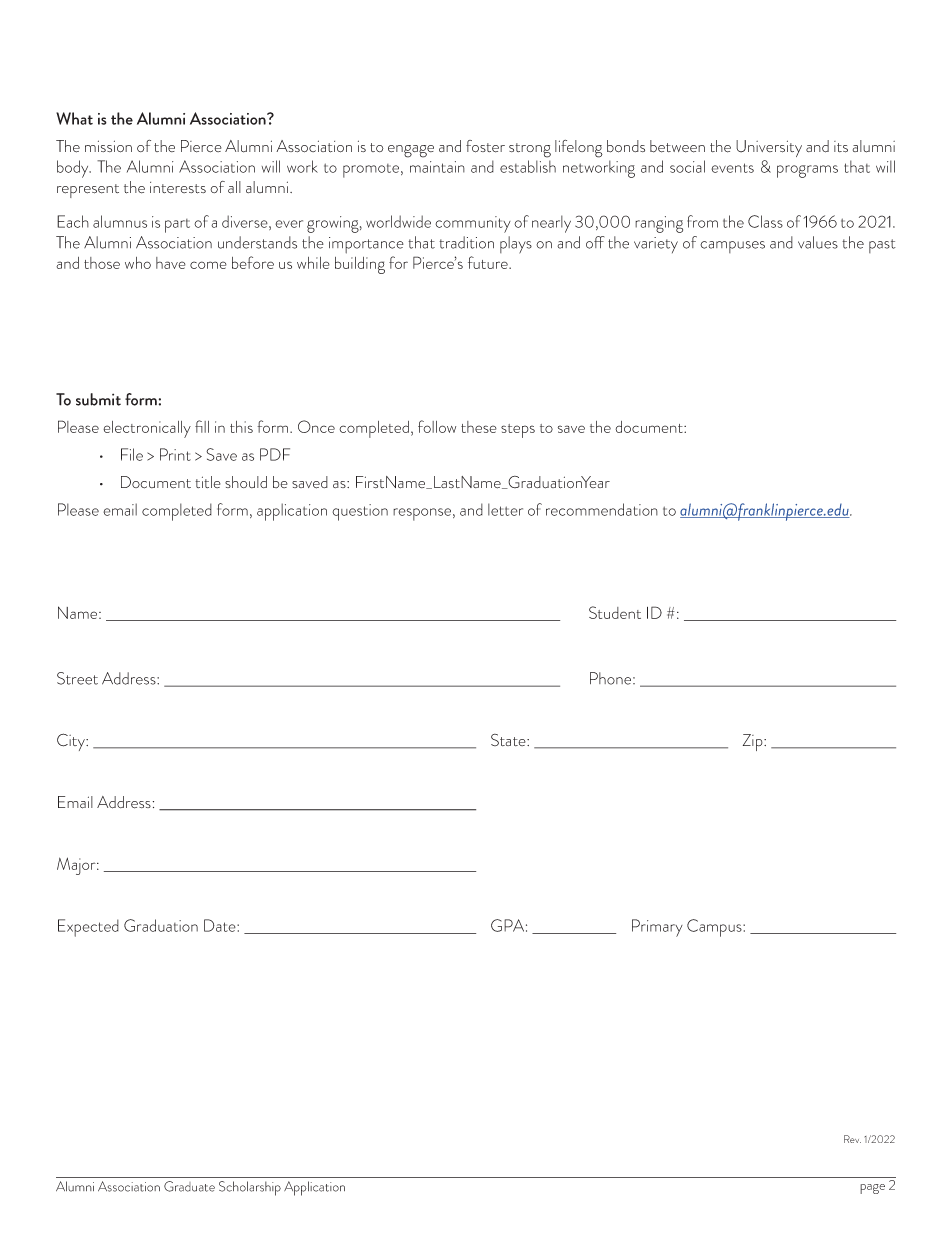 The height and width of the screenshot is (1233, 952). Describe the element at coordinates (769, 148) in the screenshot. I see `University` at that location.
